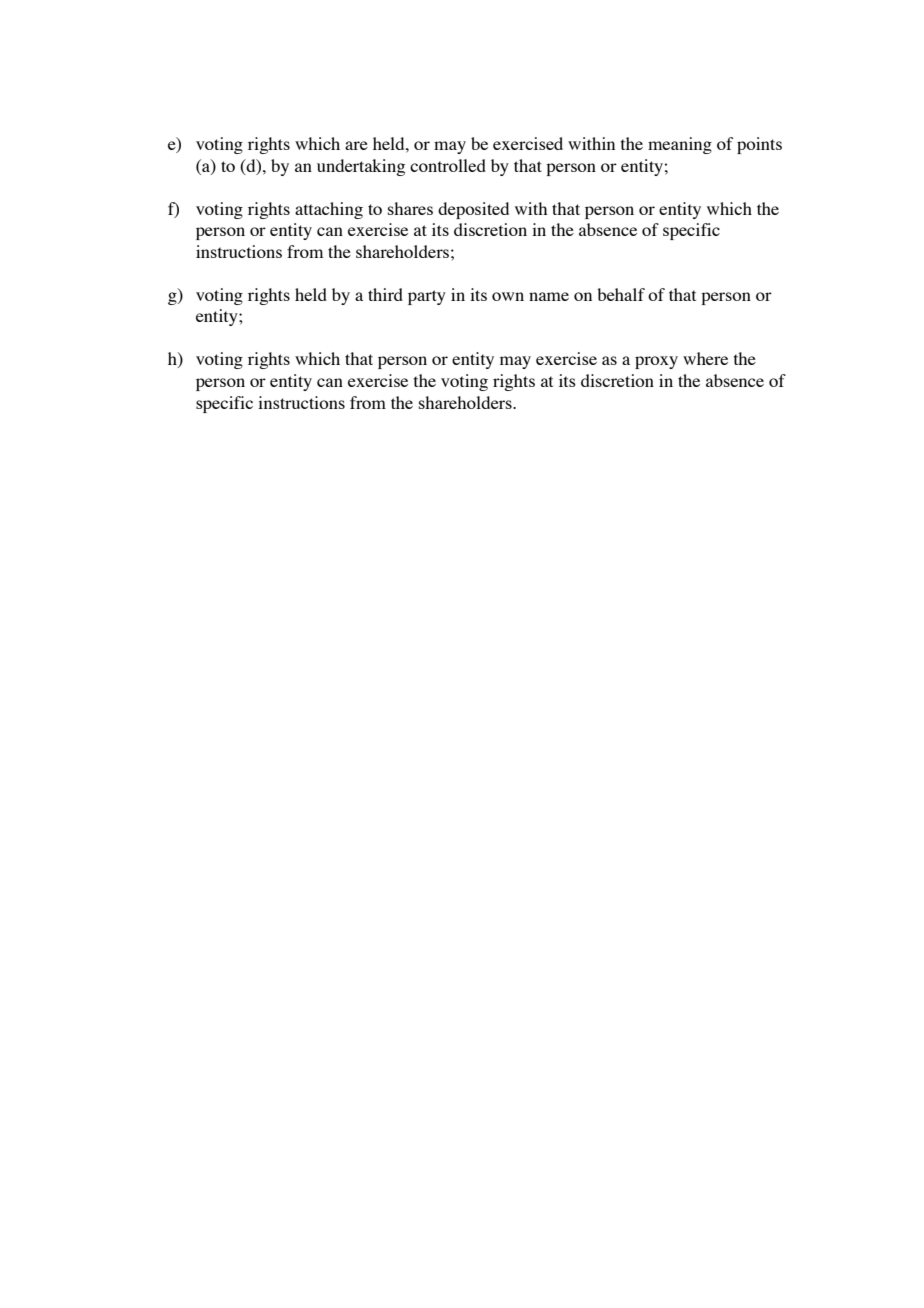 Image resolution: width=924 pixels, height=1308 pixels. Describe the element at coordinates (656, 362) in the document. I see `proxy` at that location.
